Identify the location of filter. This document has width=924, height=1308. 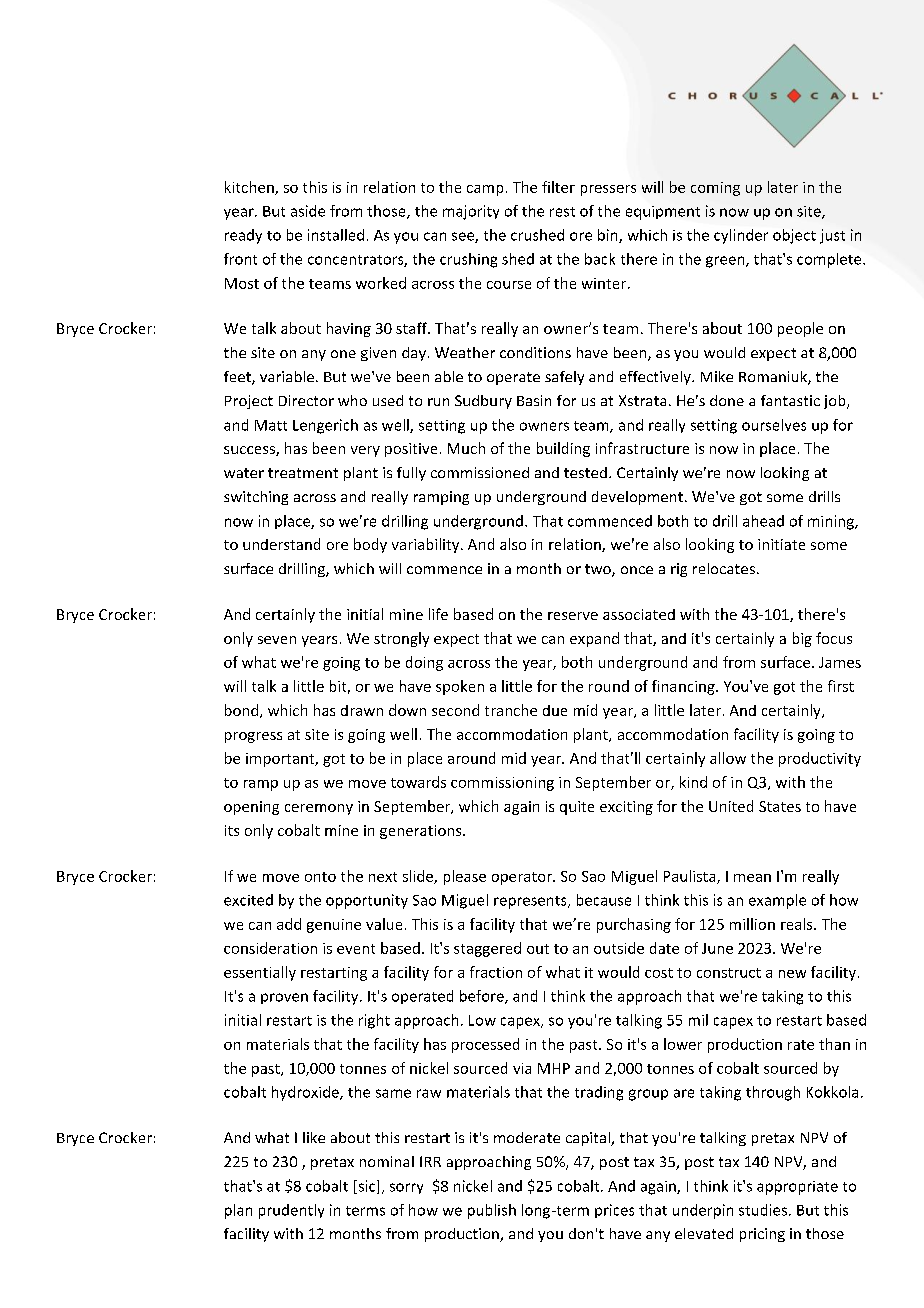
(558, 187).
